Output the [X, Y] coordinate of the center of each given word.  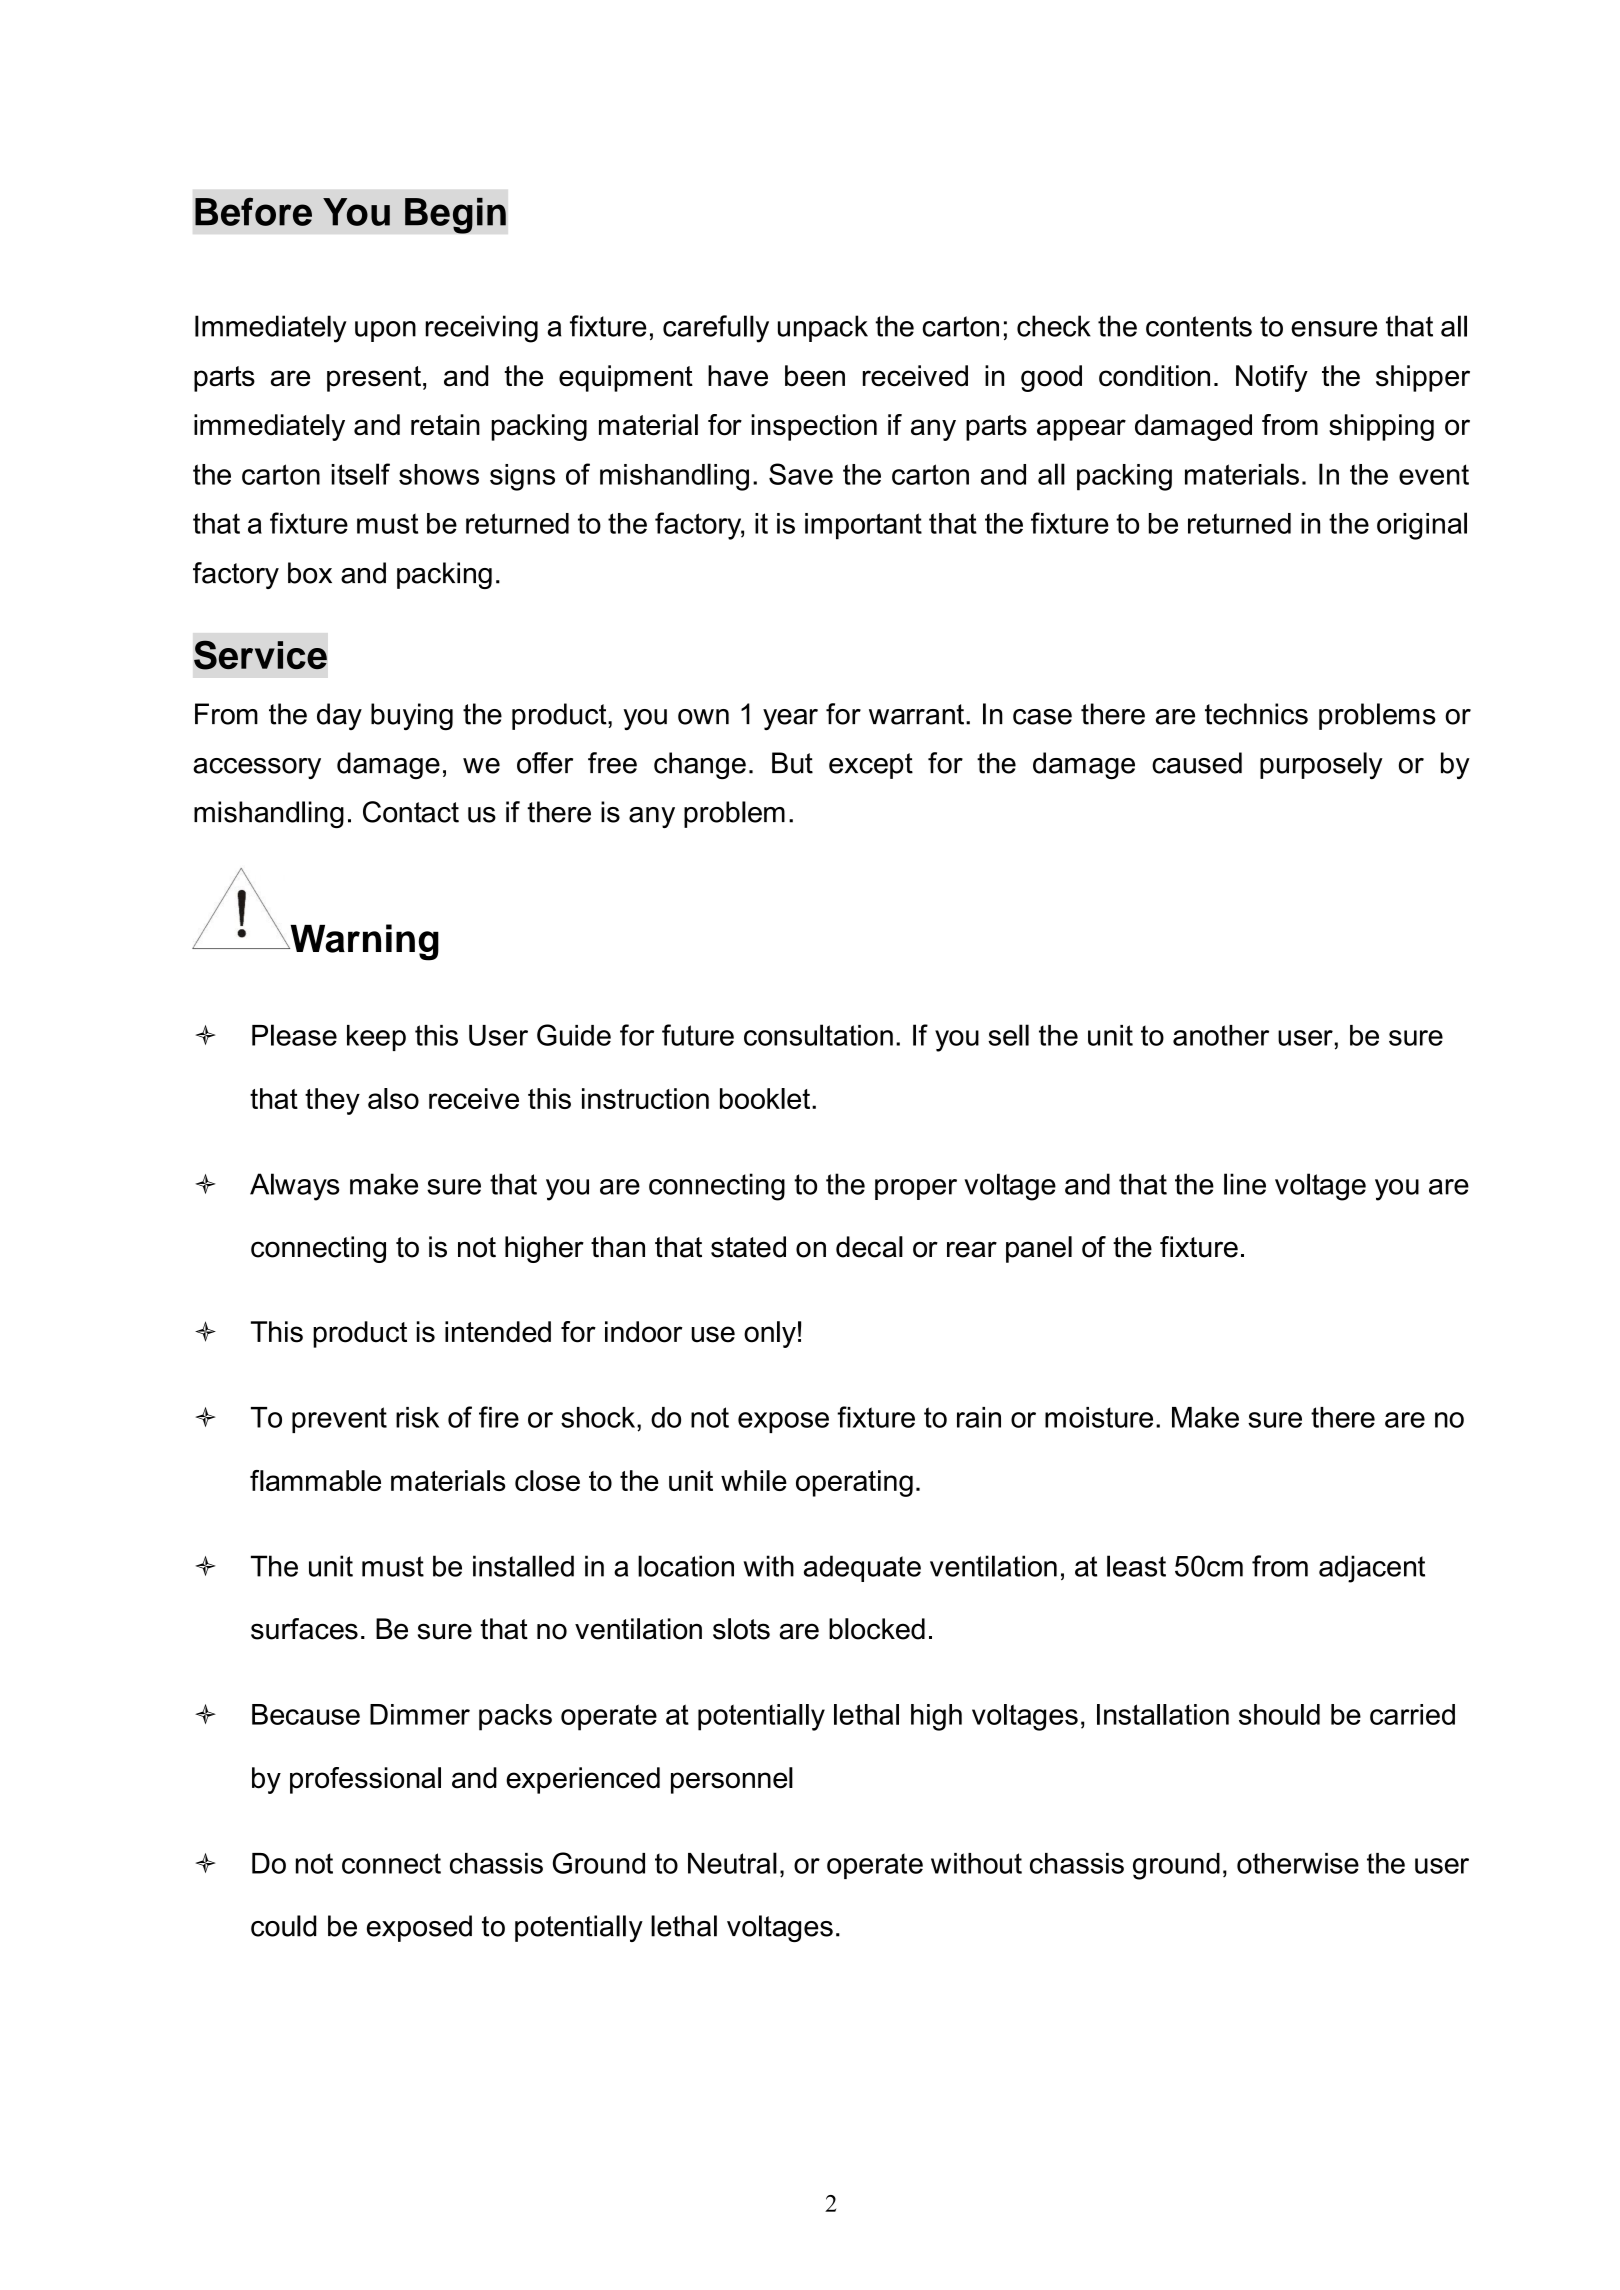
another [1221, 1035]
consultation [818, 1035]
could [283, 1926]
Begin [455, 215]
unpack [823, 328]
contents [1199, 326]
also [393, 1098]
